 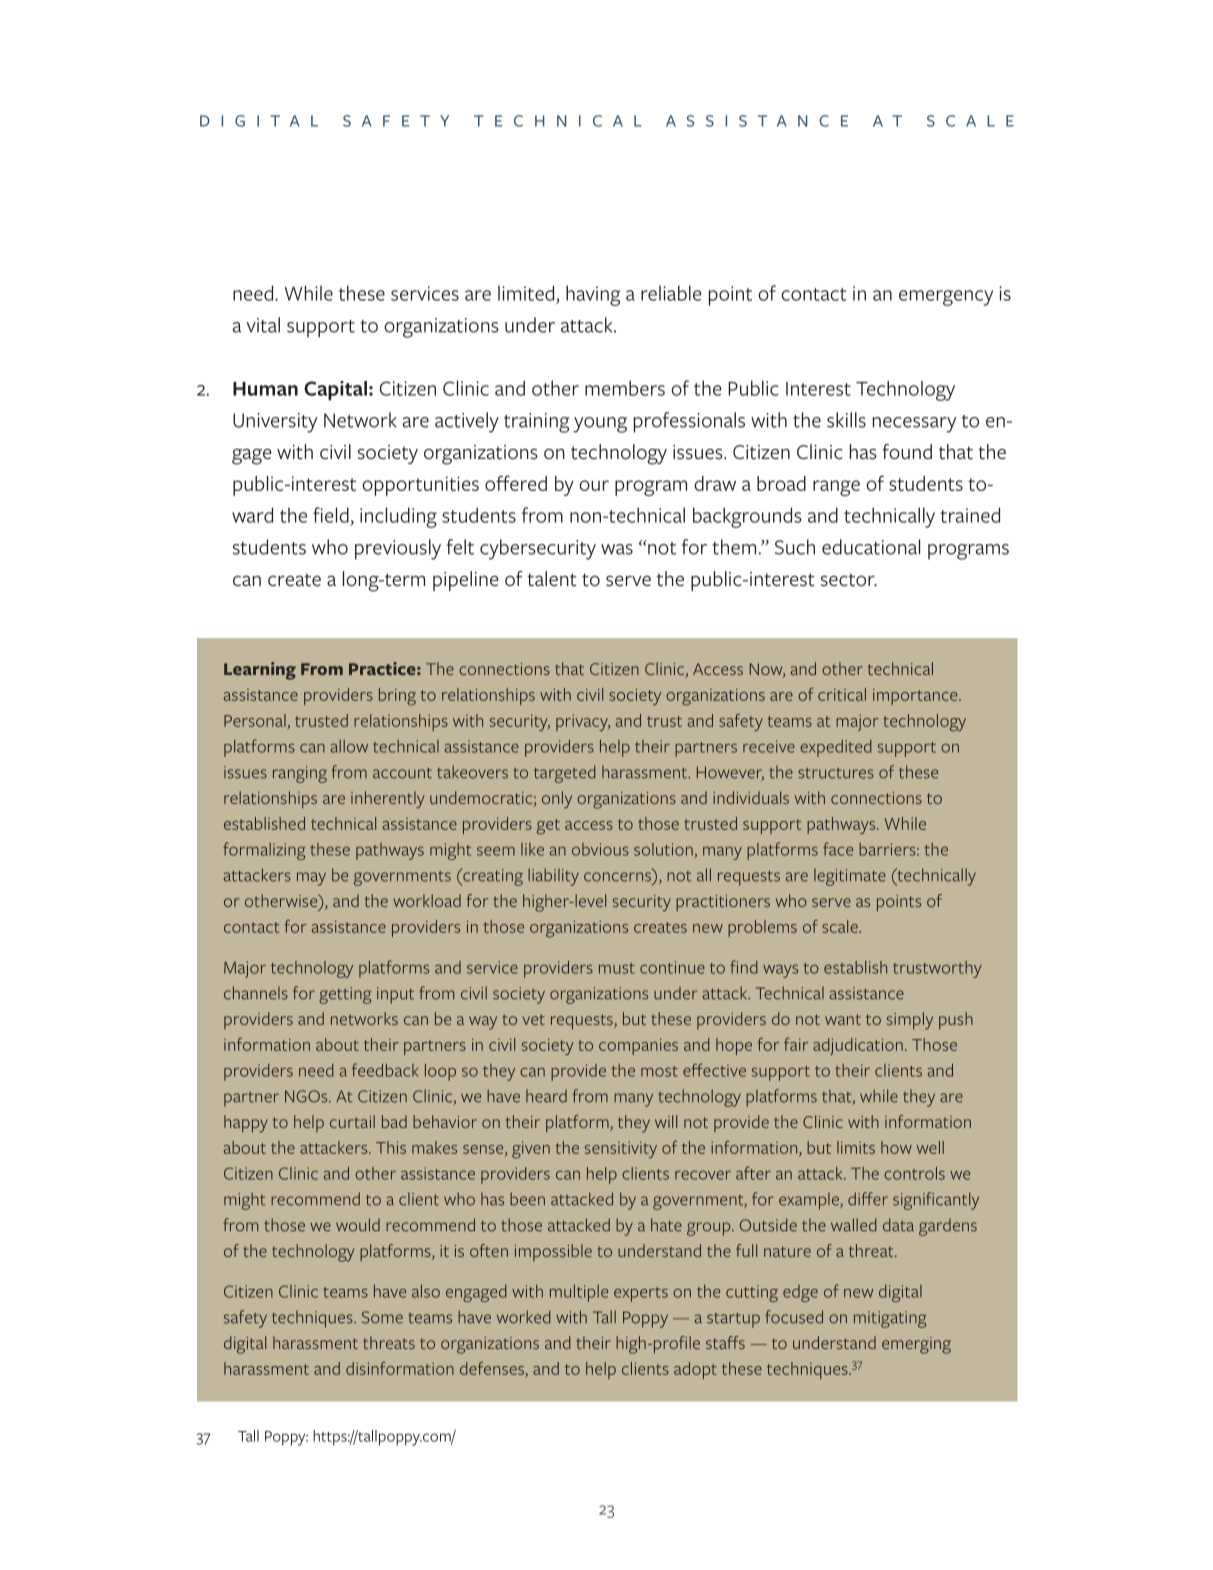 I want to click on Learning, so click(x=260, y=671).
